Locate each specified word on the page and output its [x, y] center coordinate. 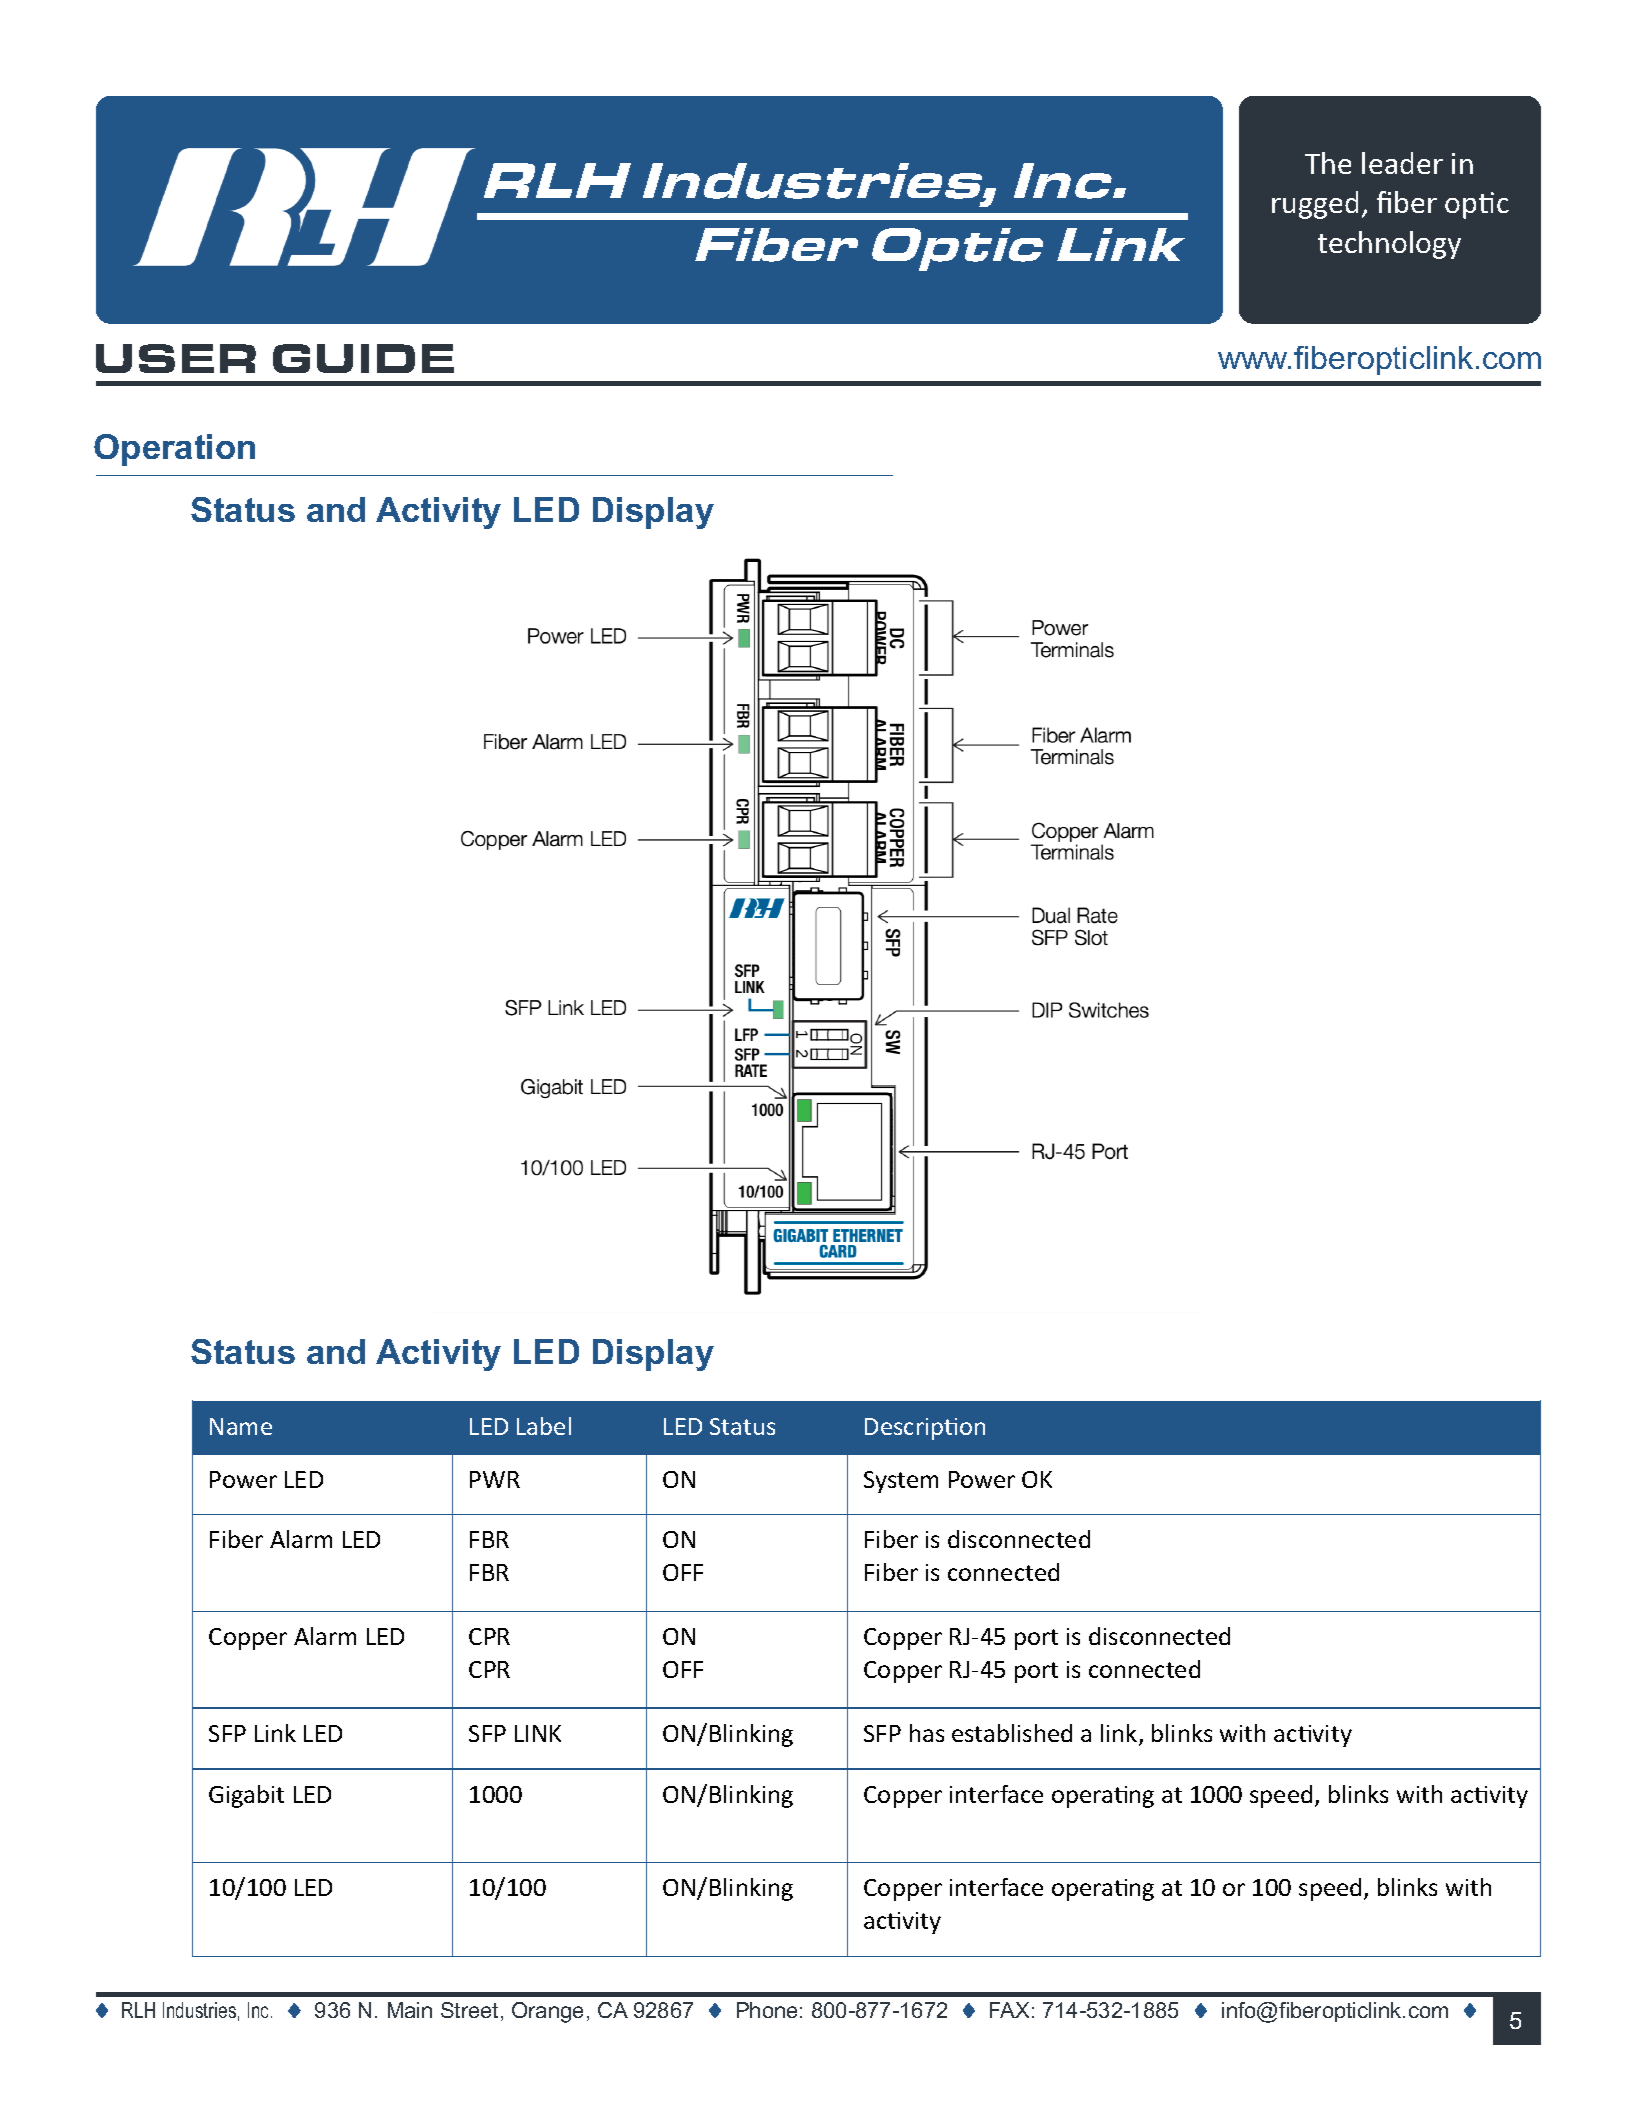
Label [544, 1426]
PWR [495, 1479]
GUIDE [363, 358]
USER [176, 358]
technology [1389, 245]
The [1328, 163]
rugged [1315, 205]
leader [1402, 163]
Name [241, 1426]
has [927, 1733]
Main [410, 2010]
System [901, 1482]
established [1012, 1733]
